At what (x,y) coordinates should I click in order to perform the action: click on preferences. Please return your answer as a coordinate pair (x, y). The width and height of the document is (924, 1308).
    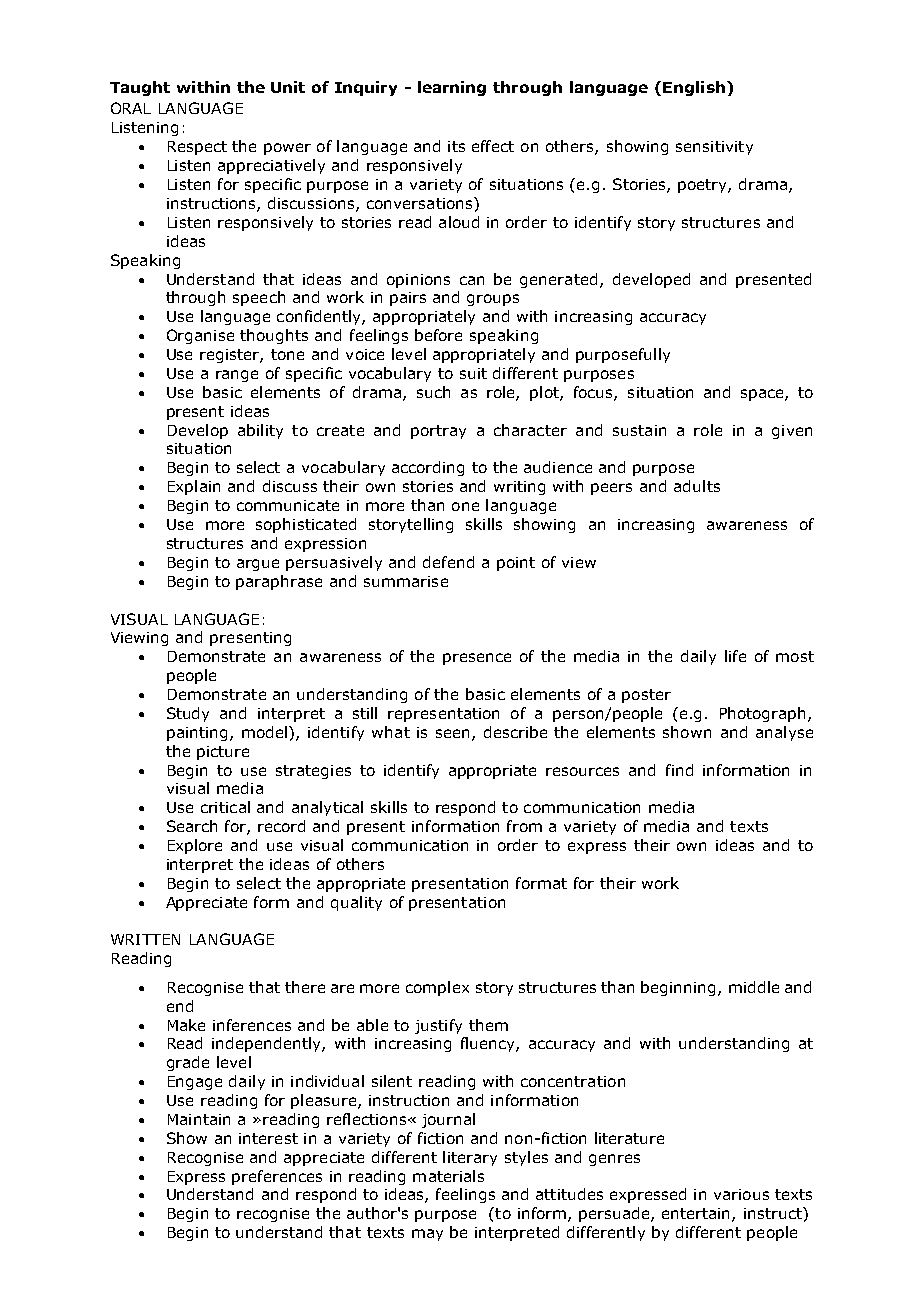
    Looking at the image, I should click on (277, 1177).
